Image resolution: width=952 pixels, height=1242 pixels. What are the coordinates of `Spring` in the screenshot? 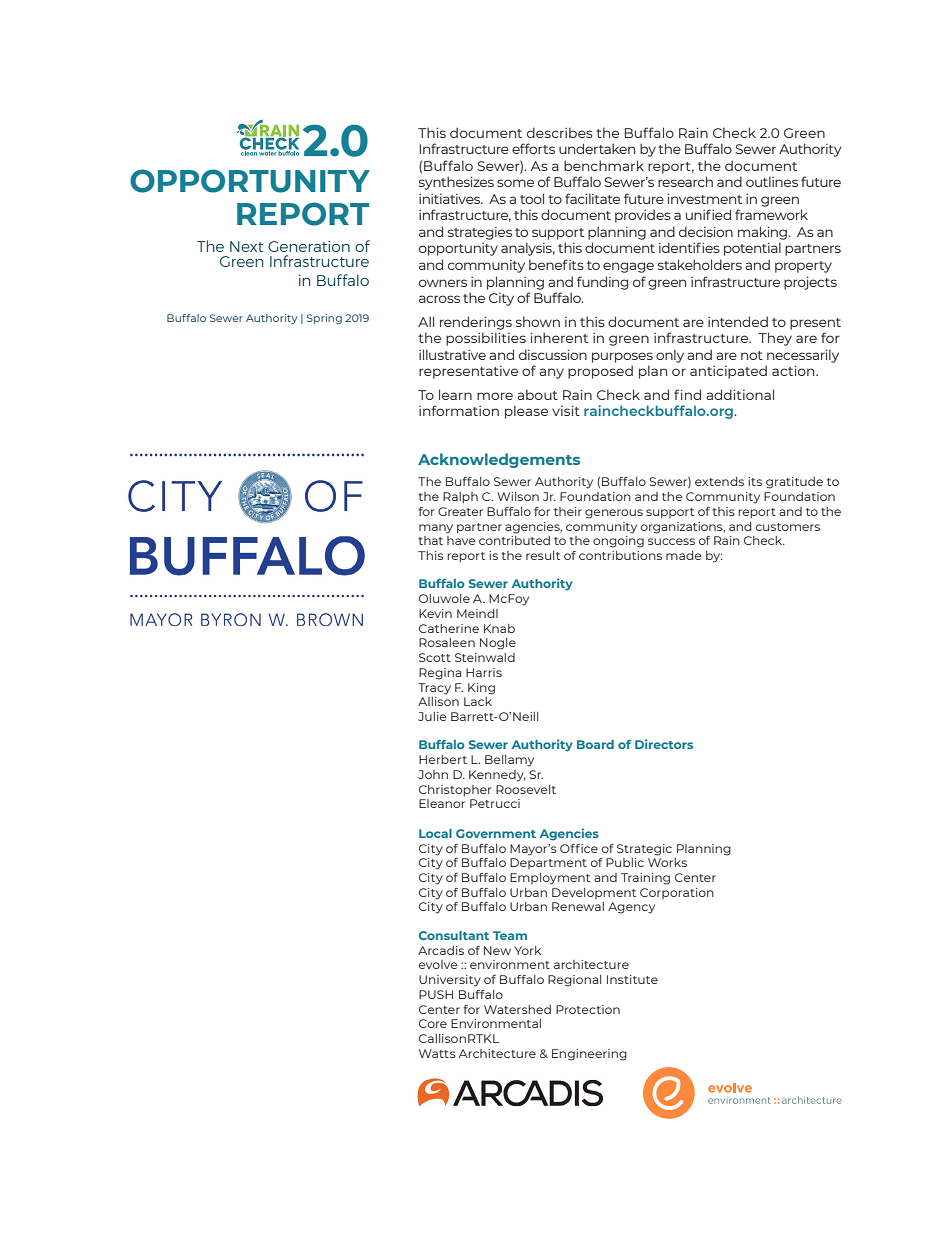 It's located at (324, 319).
